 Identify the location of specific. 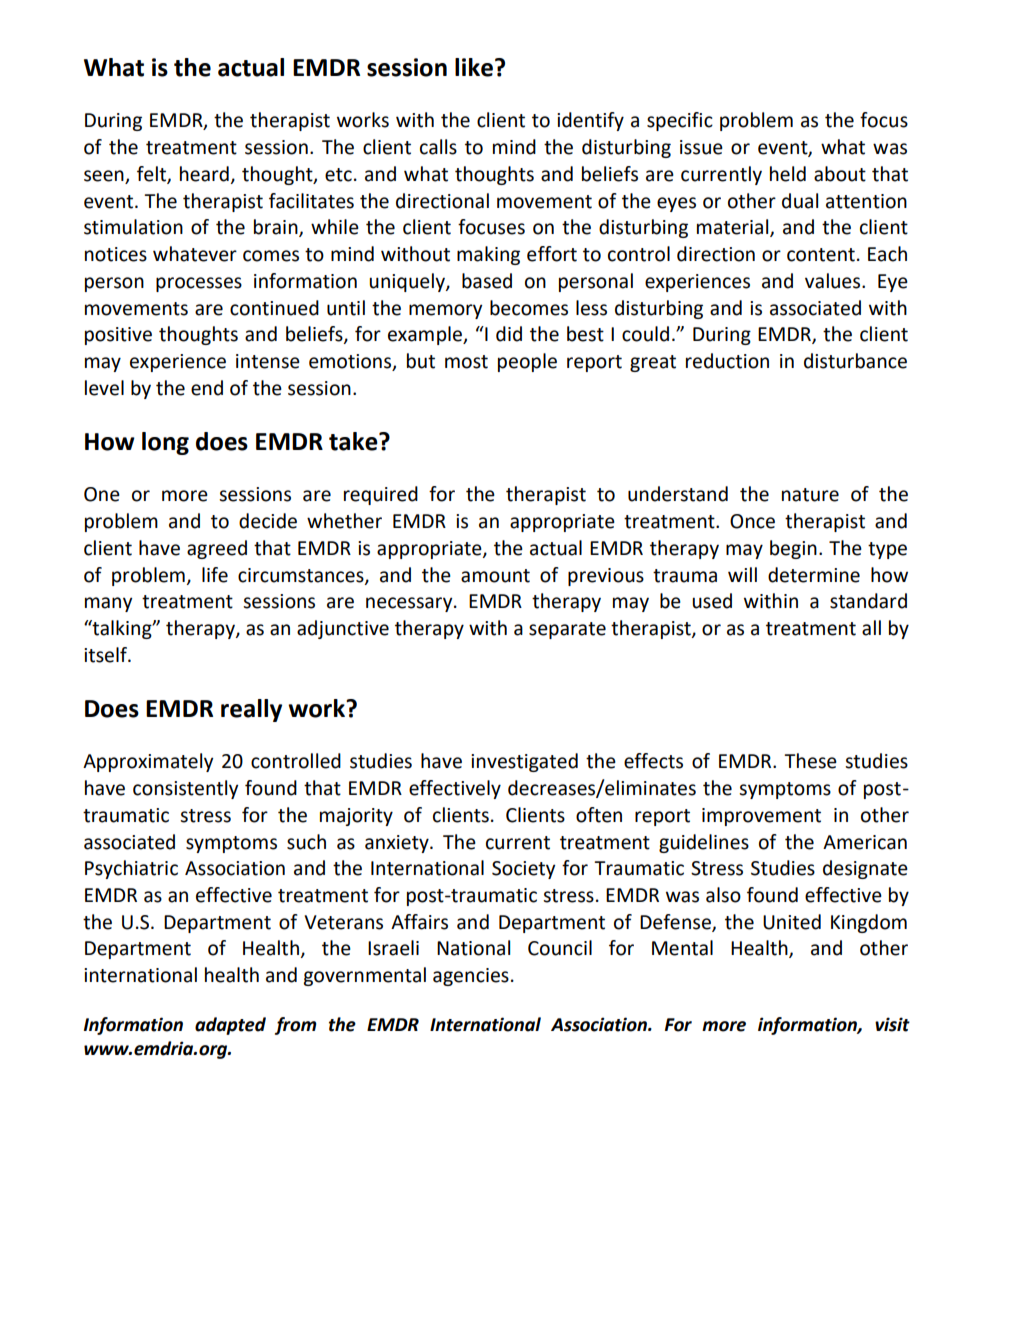
(680, 121).
